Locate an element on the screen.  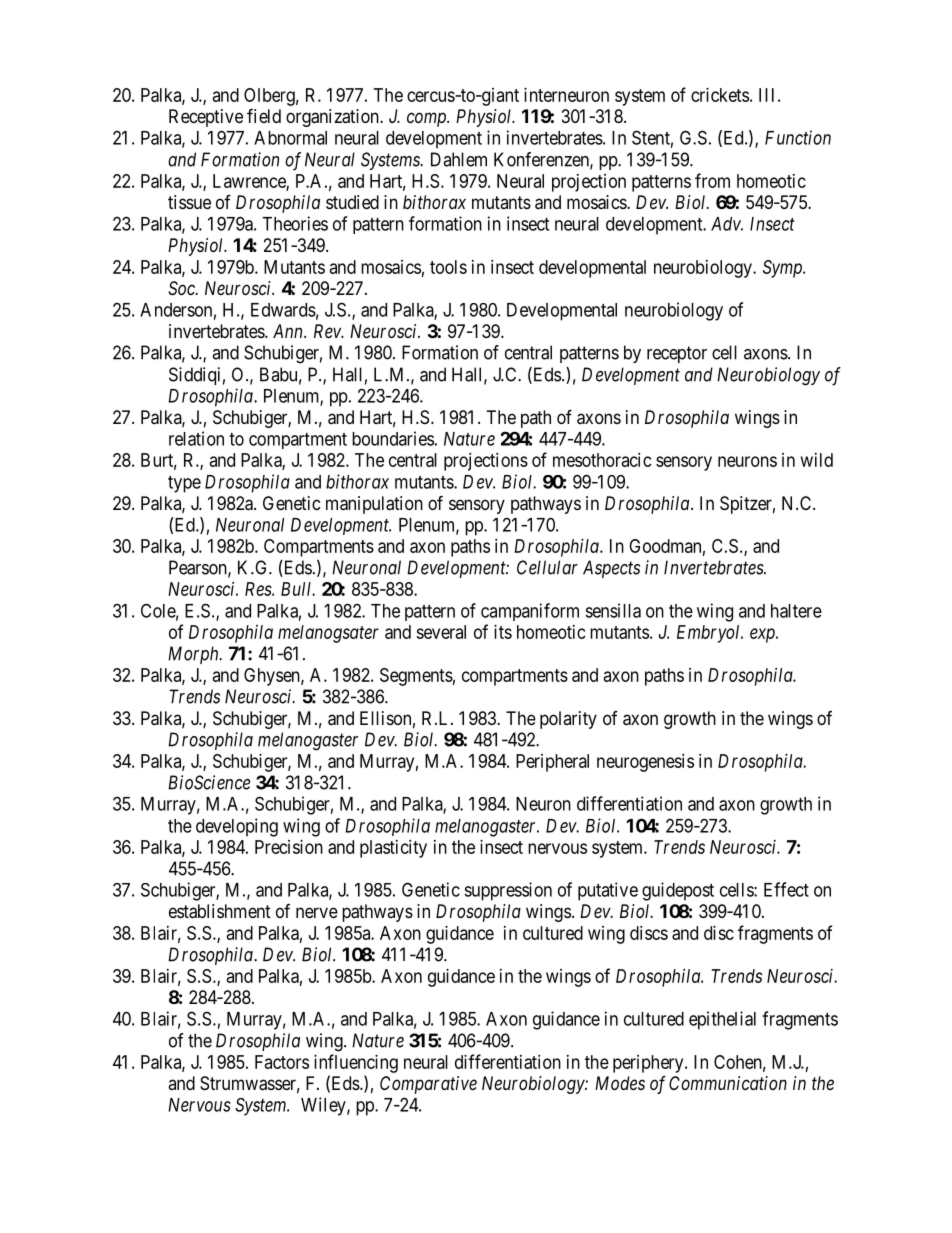
from is located at coordinates (712, 180).
